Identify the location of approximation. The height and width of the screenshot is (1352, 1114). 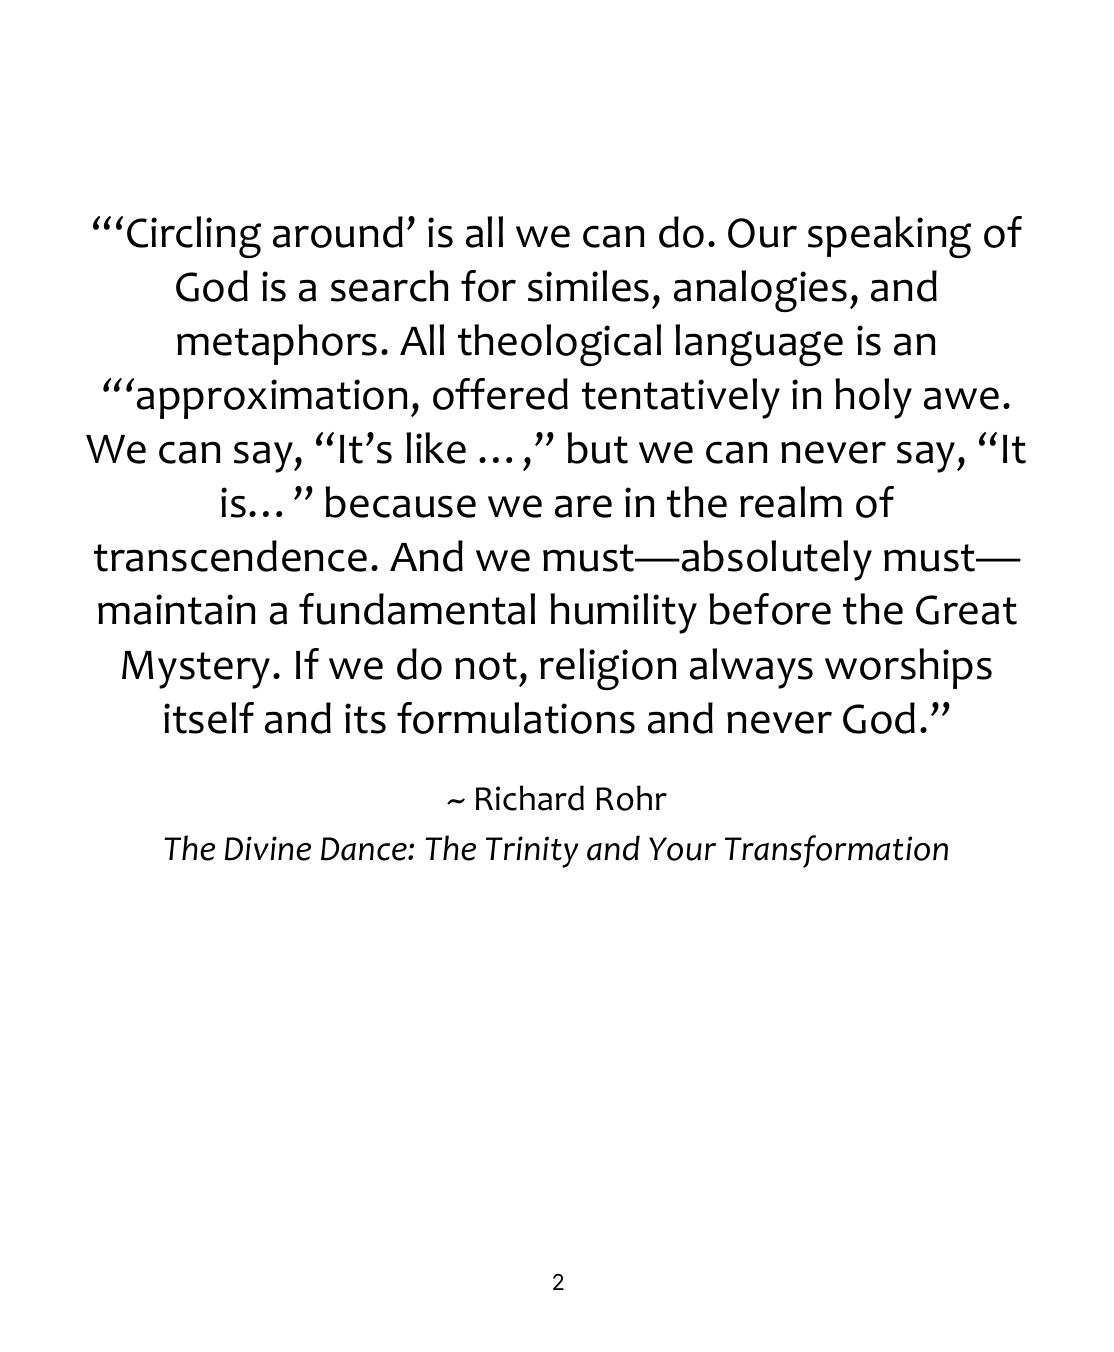
(272, 399).
